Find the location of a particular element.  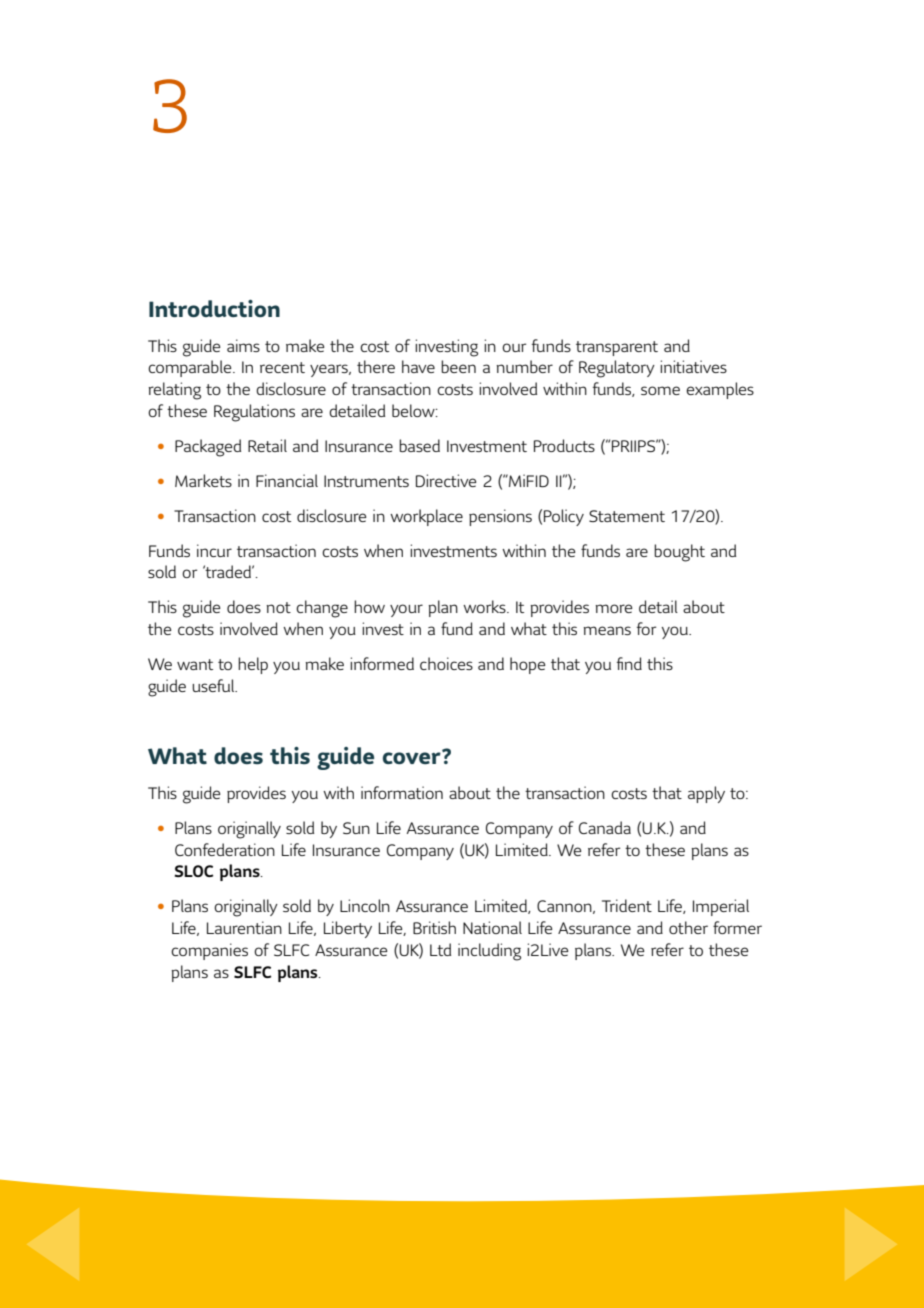

means is located at coordinates (607, 630).
